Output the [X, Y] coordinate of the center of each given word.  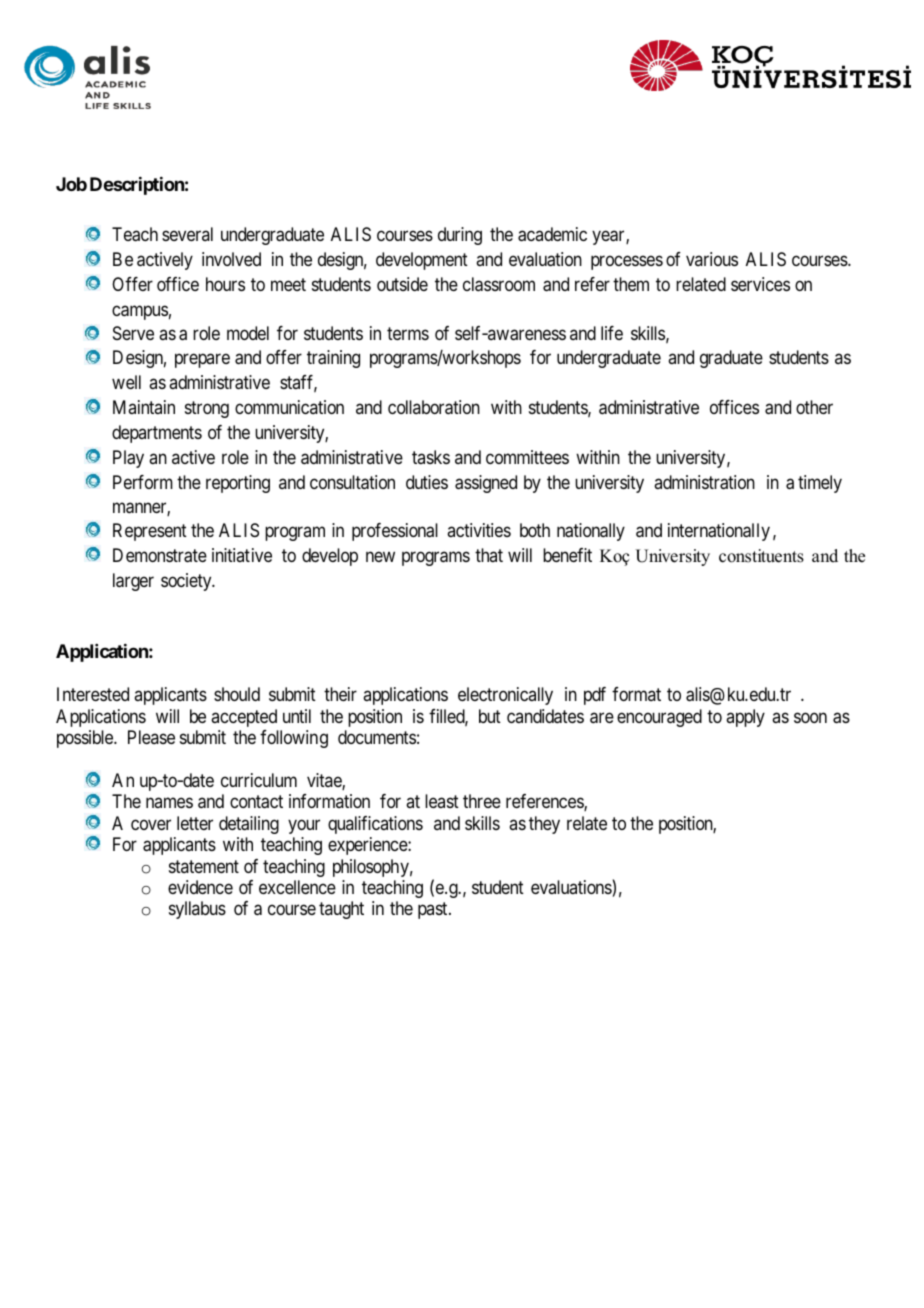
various [712, 259]
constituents [761, 556]
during [460, 236]
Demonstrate [160, 555]
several [187, 234]
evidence [200, 887]
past [434, 911]
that [489, 555]
